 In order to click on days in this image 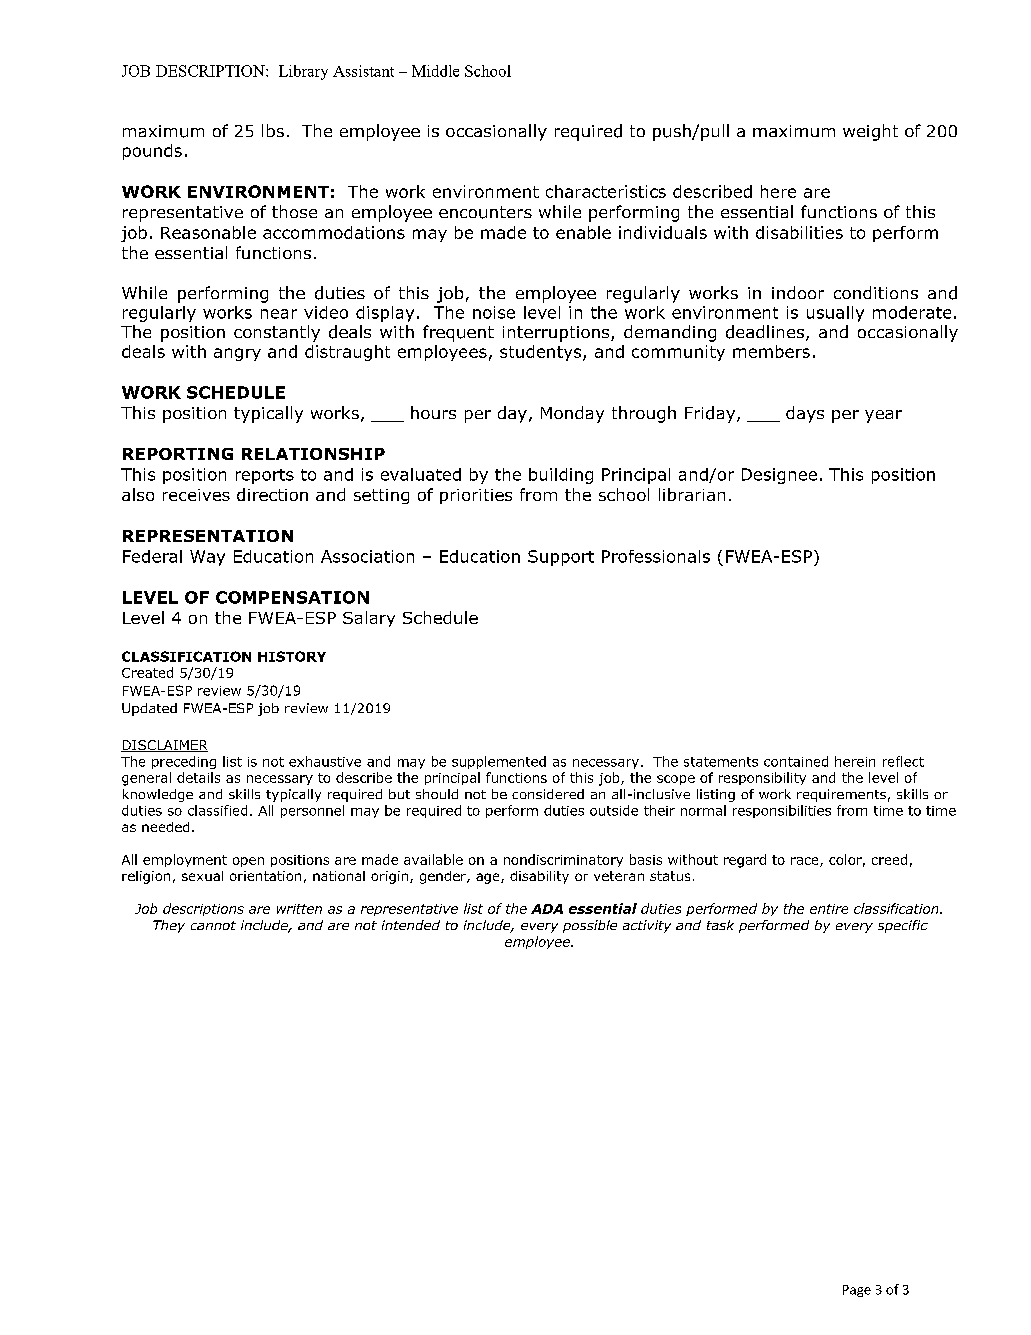, I will do `click(805, 414)`.
